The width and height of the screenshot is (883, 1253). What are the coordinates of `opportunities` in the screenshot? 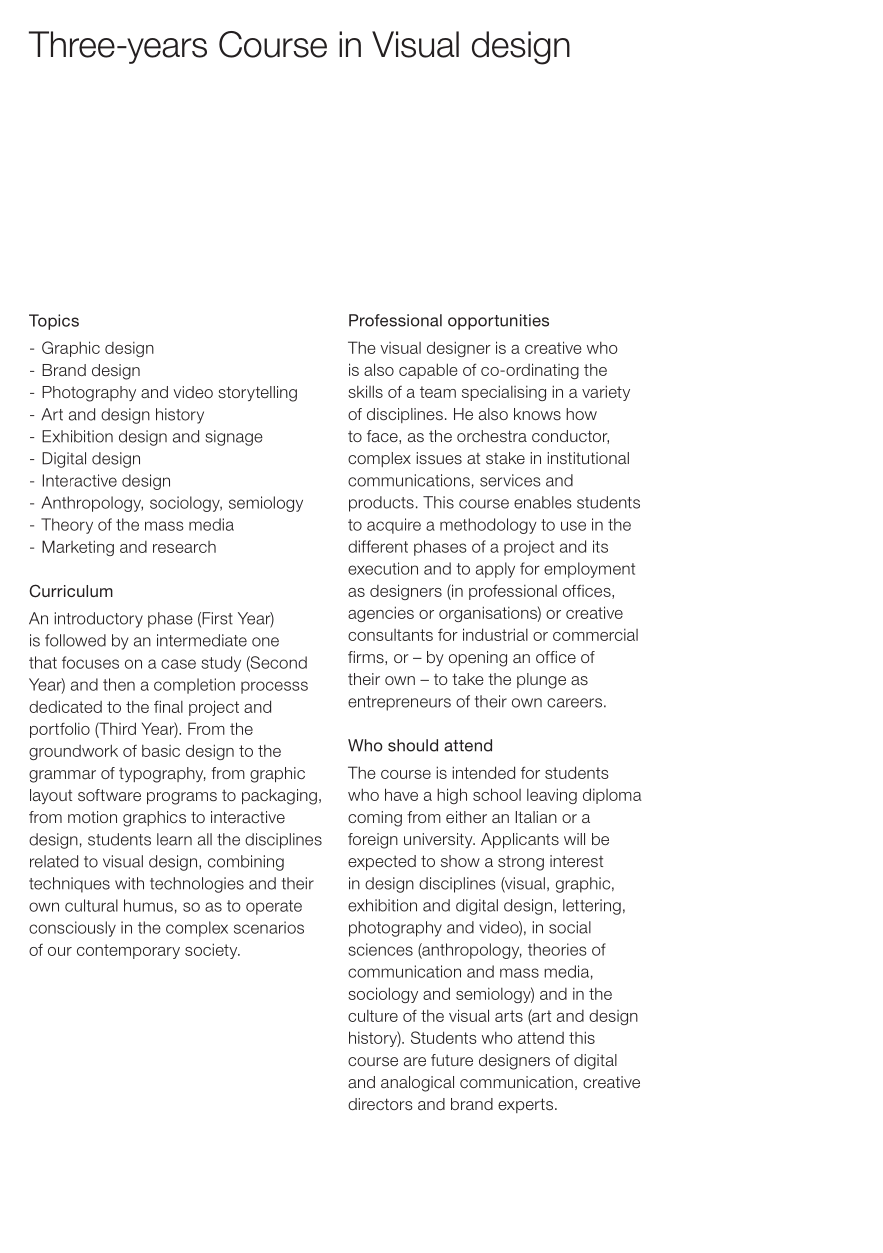 It's located at (498, 322).
